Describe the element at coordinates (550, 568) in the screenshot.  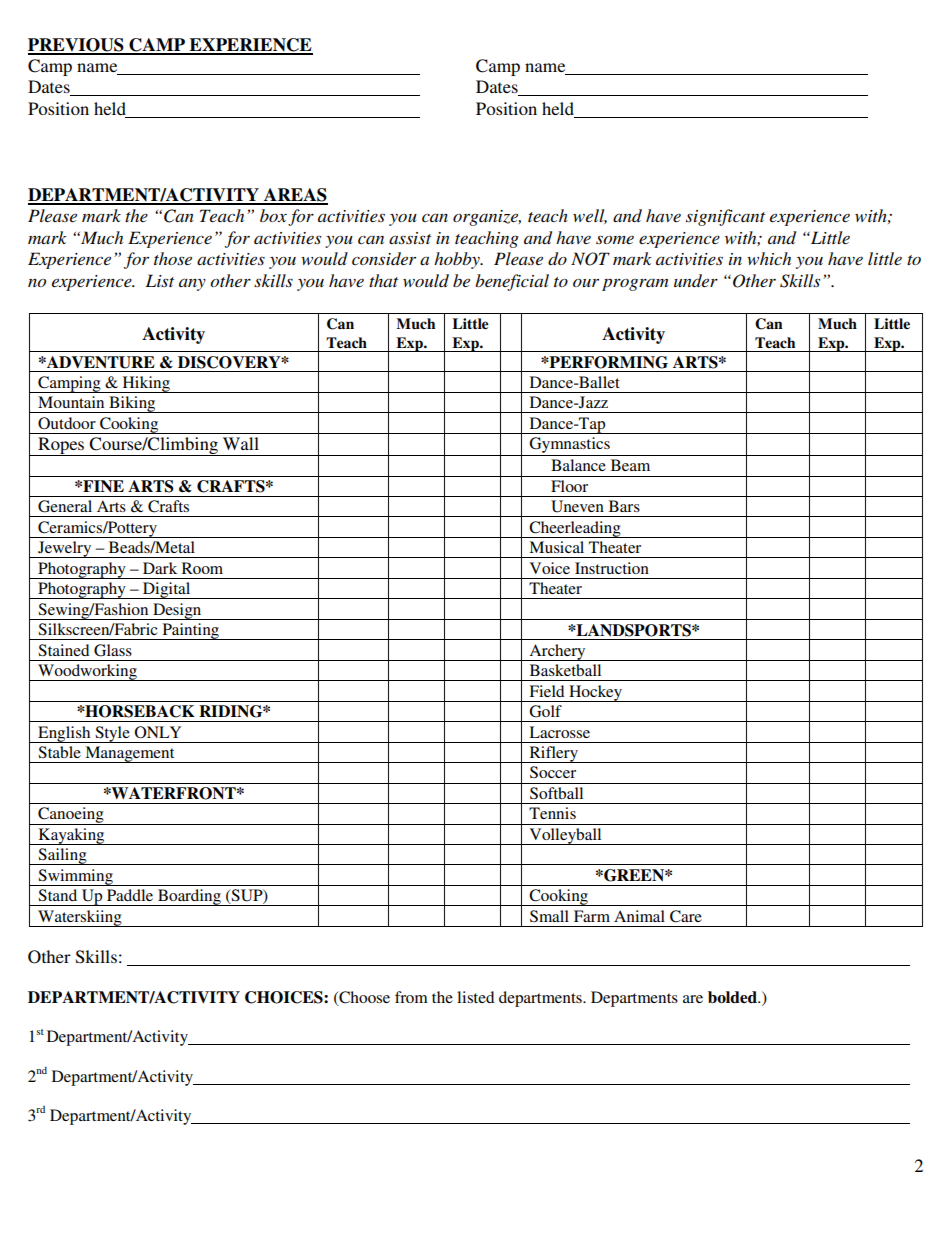
I see `Voice` at that location.
